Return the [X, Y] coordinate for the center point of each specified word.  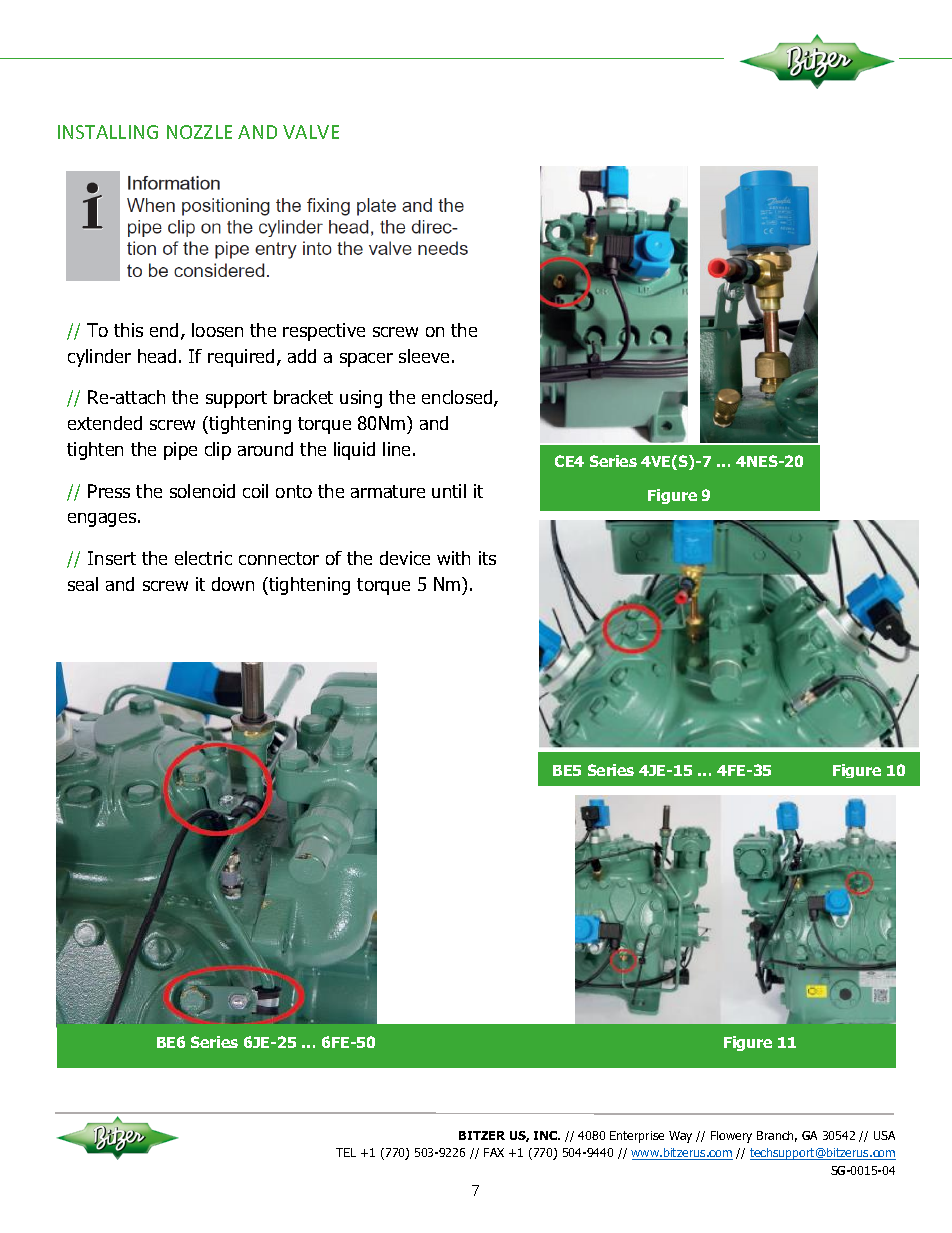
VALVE [311, 132]
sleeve [424, 356]
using [361, 399]
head [157, 356]
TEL [346, 1152]
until [449, 491]
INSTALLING [108, 132]
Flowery [731, 1137]
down [233, 584]
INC [547, 1135]
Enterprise [637, 1137]
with [453, 558]
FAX [494, 1152]
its [487, 558]
